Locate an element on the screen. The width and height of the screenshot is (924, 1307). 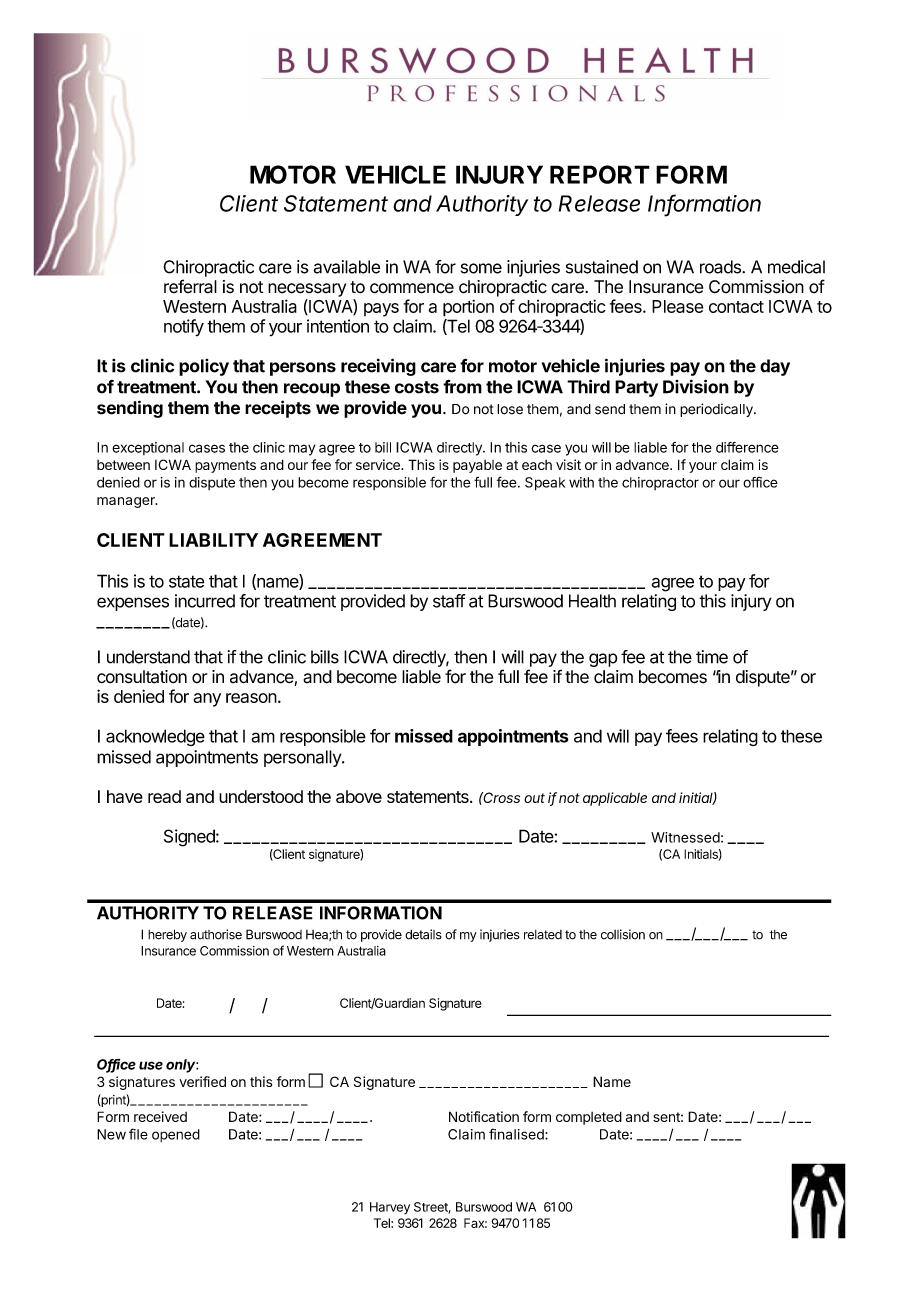
time is located at coordinates (712, 657).
